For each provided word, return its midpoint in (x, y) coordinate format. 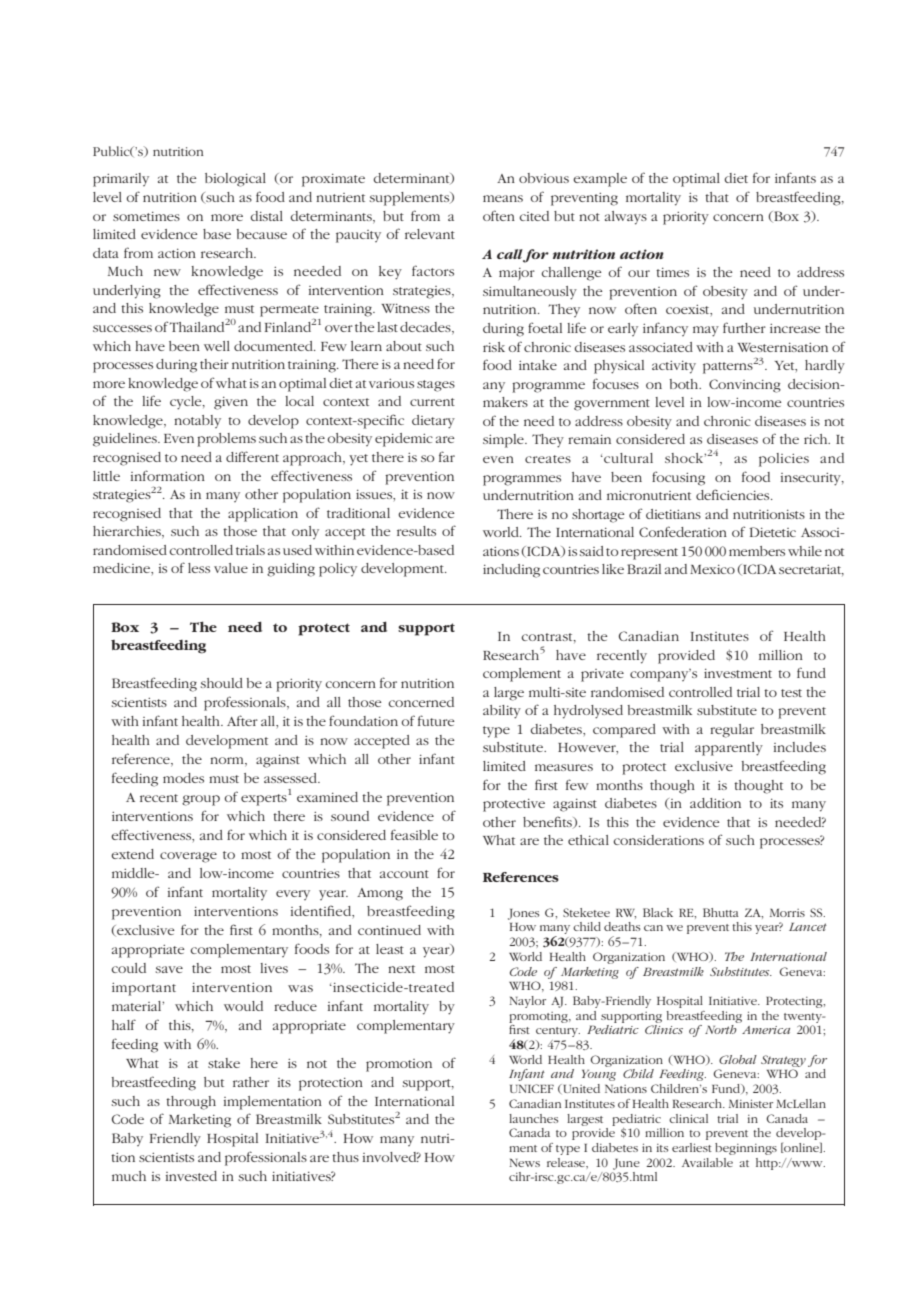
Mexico (712, 569)
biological (235, 180)
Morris (787, 912)
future (436, 720)
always (626, 218)
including (511, 571)
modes (183, 778)
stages (436, 386)
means (503, 198)
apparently (729, 749)
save (169, 969)
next (401, 969)
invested (191, 1176)
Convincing (745, 386)
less (199, 568)
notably (197, 421)
